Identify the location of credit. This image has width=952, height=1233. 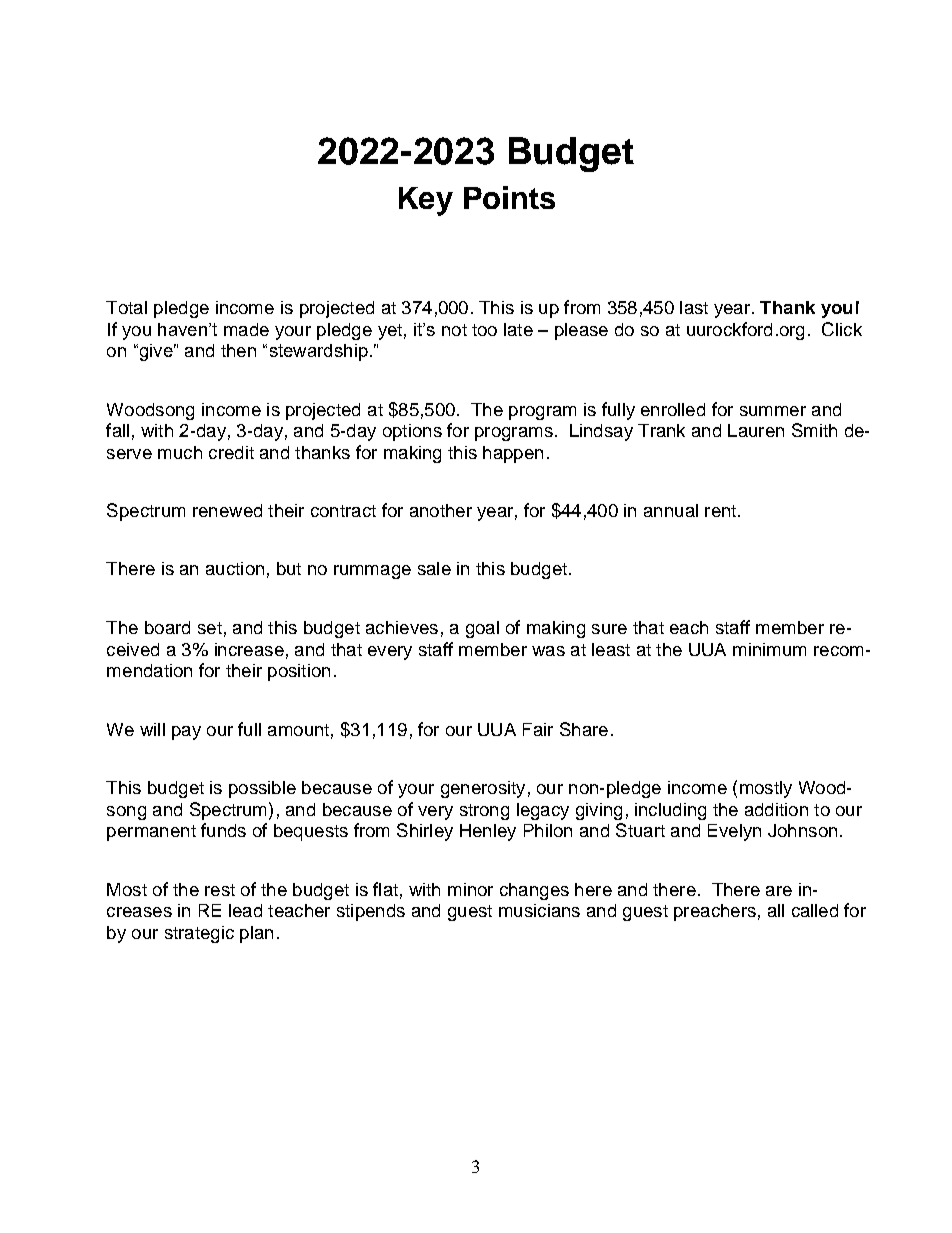
(231, 452).
